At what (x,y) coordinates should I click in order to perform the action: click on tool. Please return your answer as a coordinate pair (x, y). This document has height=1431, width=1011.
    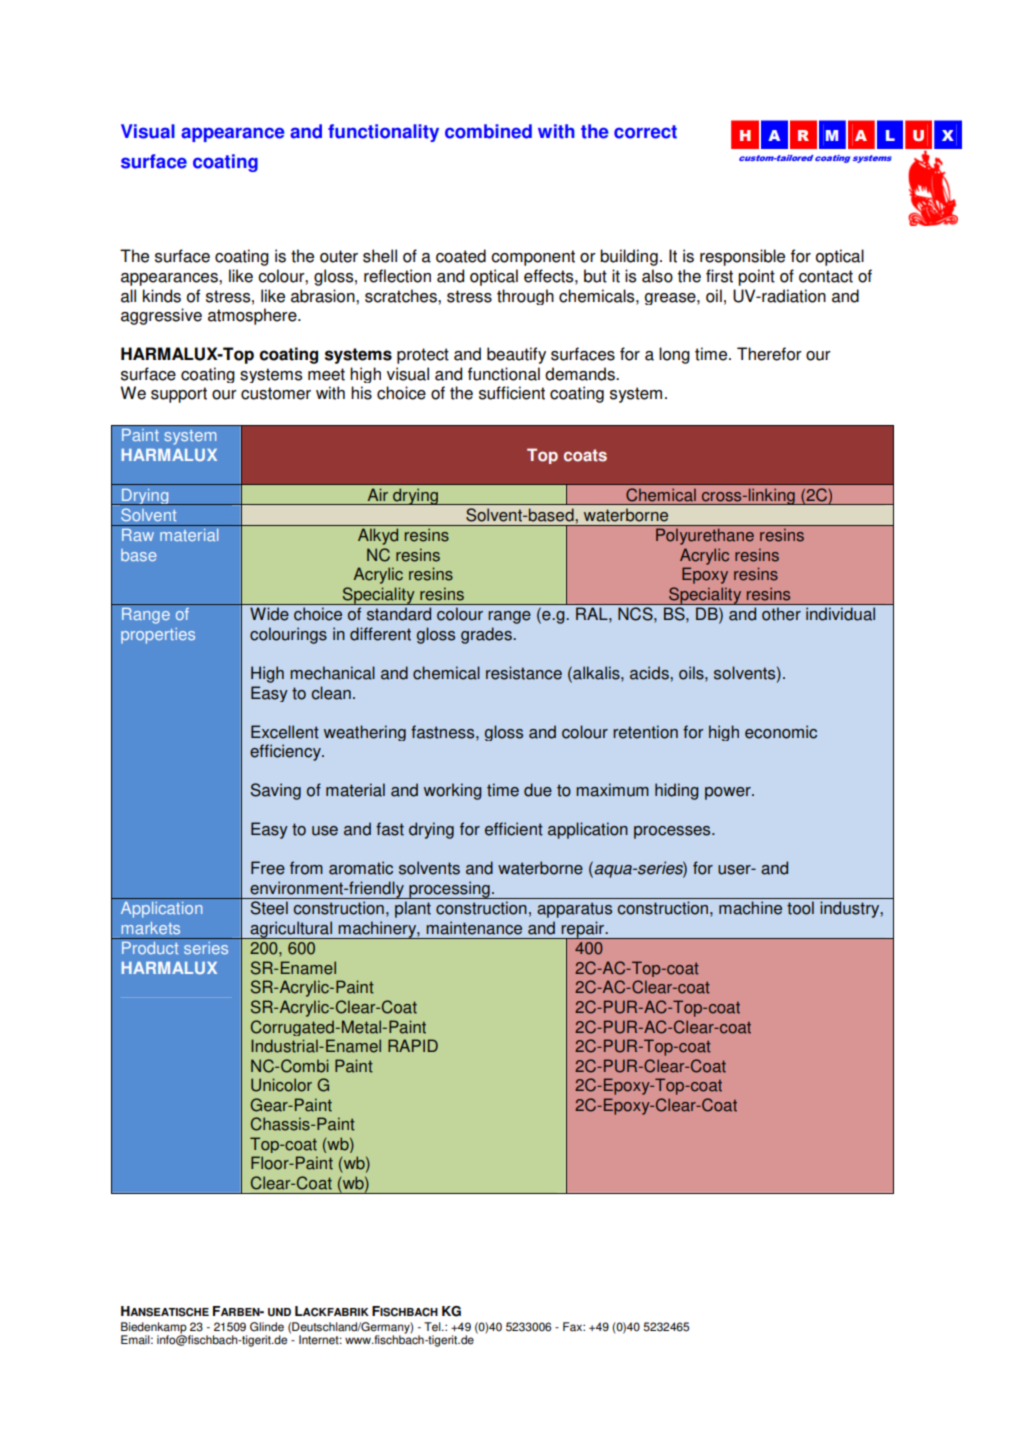
    Looking at the image, I should click on (800, 908).
